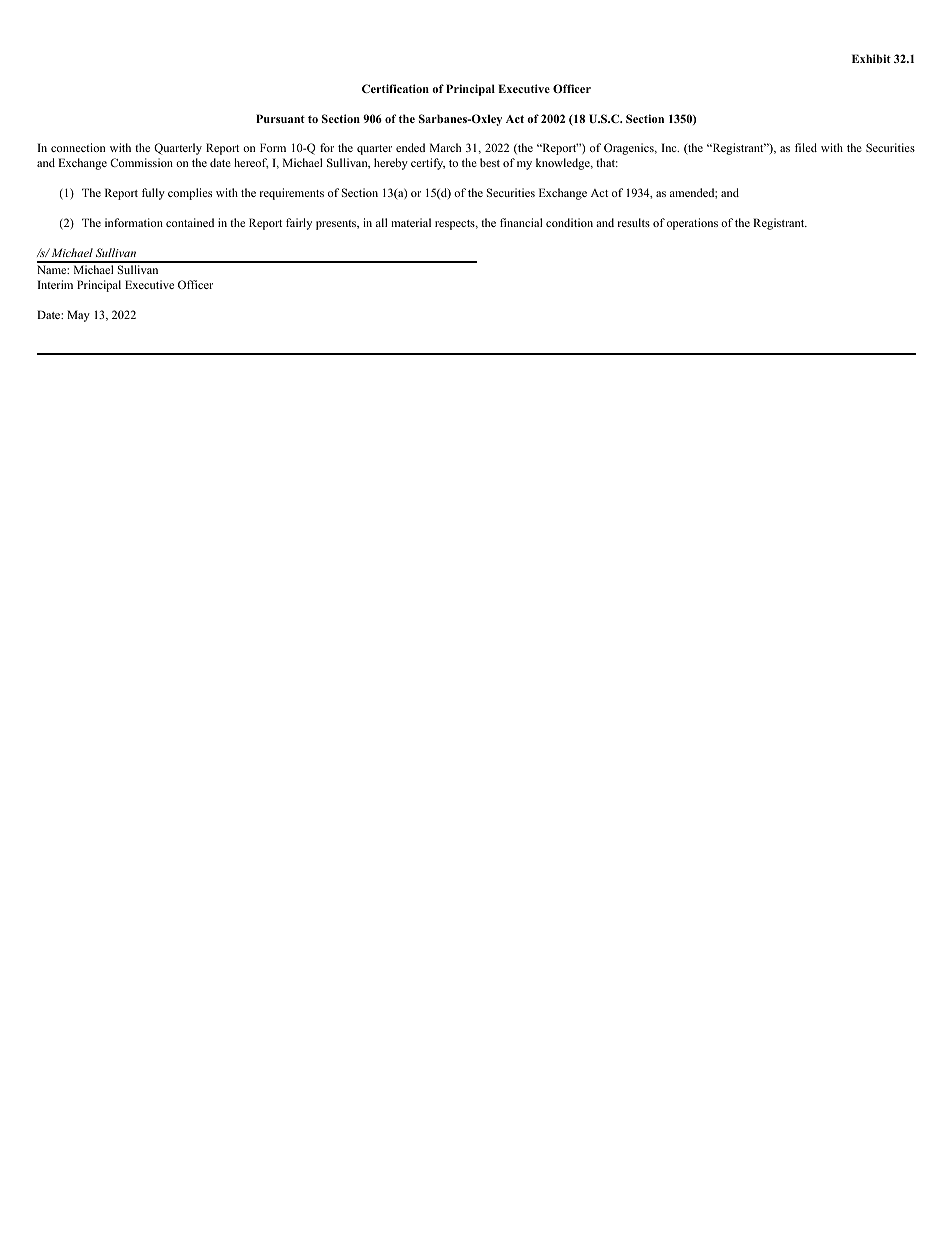 The image size is (952, 1233). Describe the element at coordinates (634, 222) in the image. I see `results` at that location.
